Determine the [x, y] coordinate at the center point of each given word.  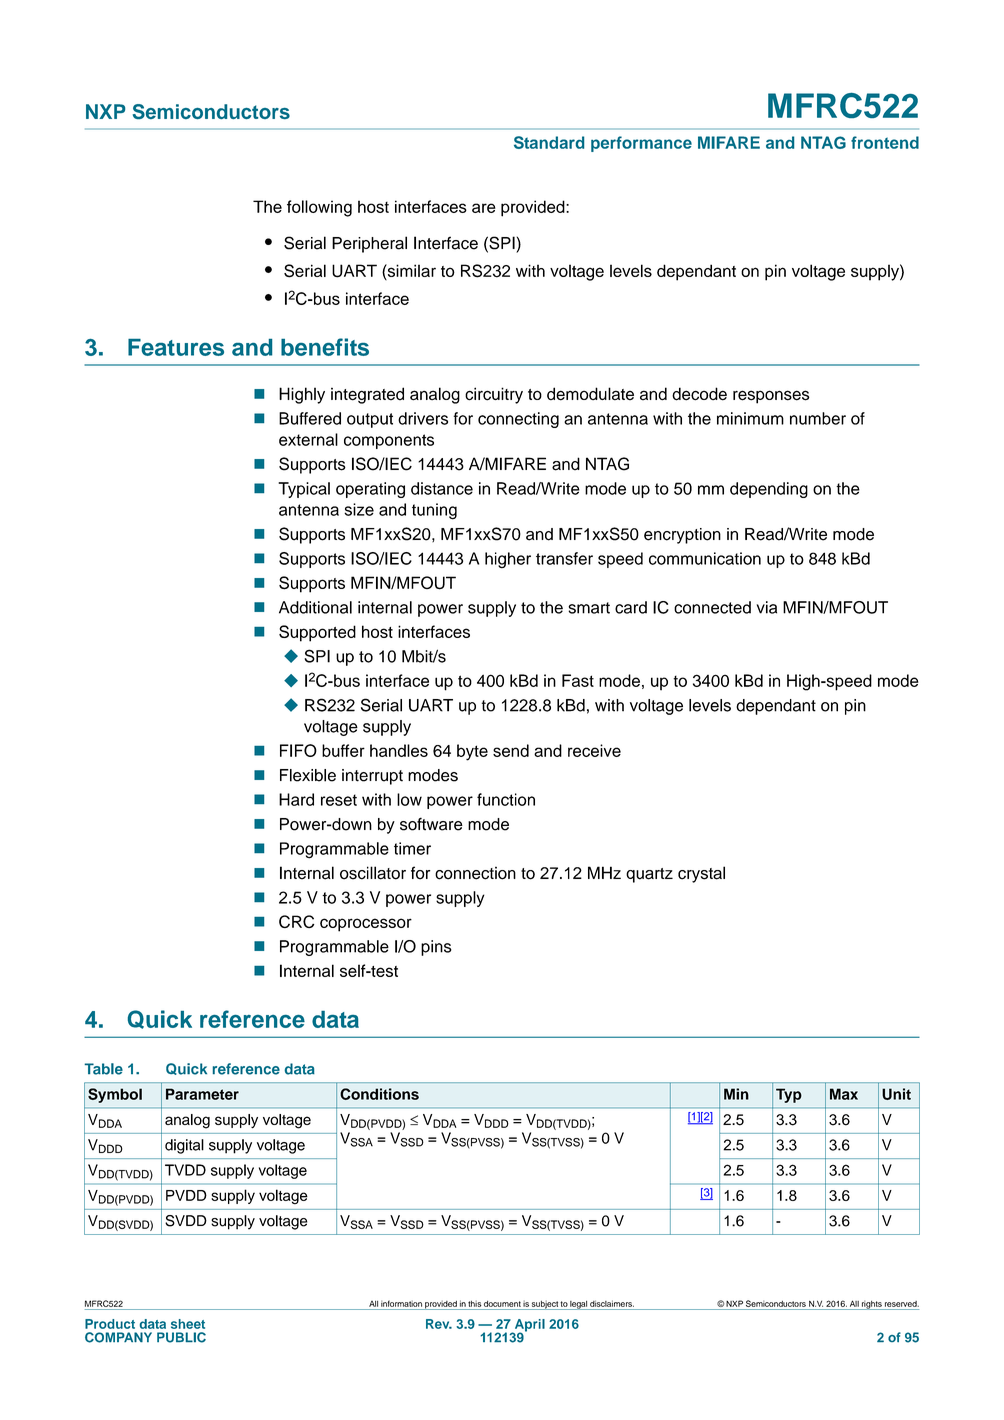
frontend [885, 142]
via [766, 607]
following [319, 208]
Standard [549, 142]
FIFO [298, 750]
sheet [188, 1324]
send [511, 750]
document [502, 1304]
